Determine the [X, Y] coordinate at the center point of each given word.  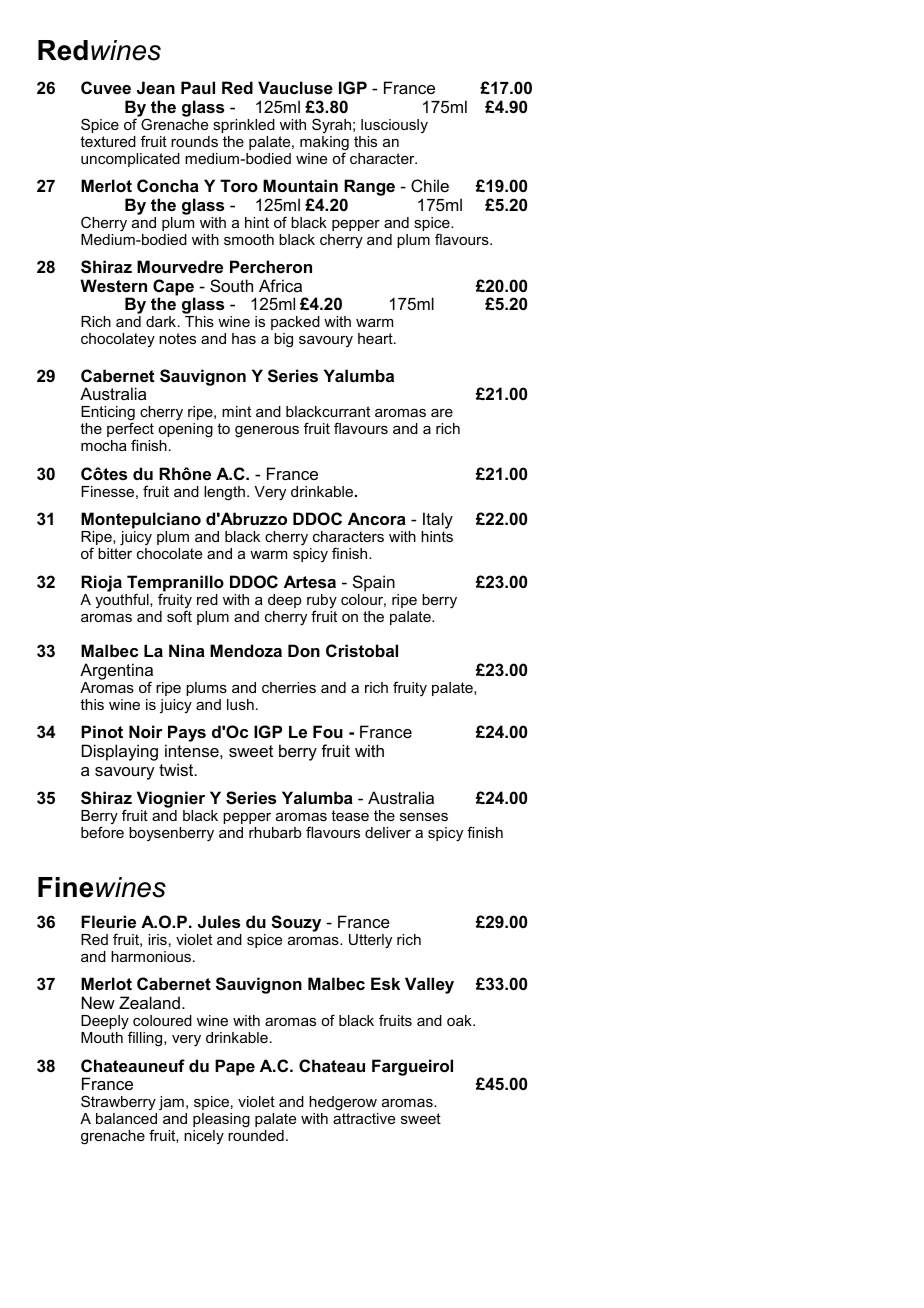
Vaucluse [295, 87]
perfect [130, 431]
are [442, 413]
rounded [256, 1135]
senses [424, 817]
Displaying [120, 752]
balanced [126, 1118]
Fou [328, 731]
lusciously [394, 126]
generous [267, 432]
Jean [156, 87]
